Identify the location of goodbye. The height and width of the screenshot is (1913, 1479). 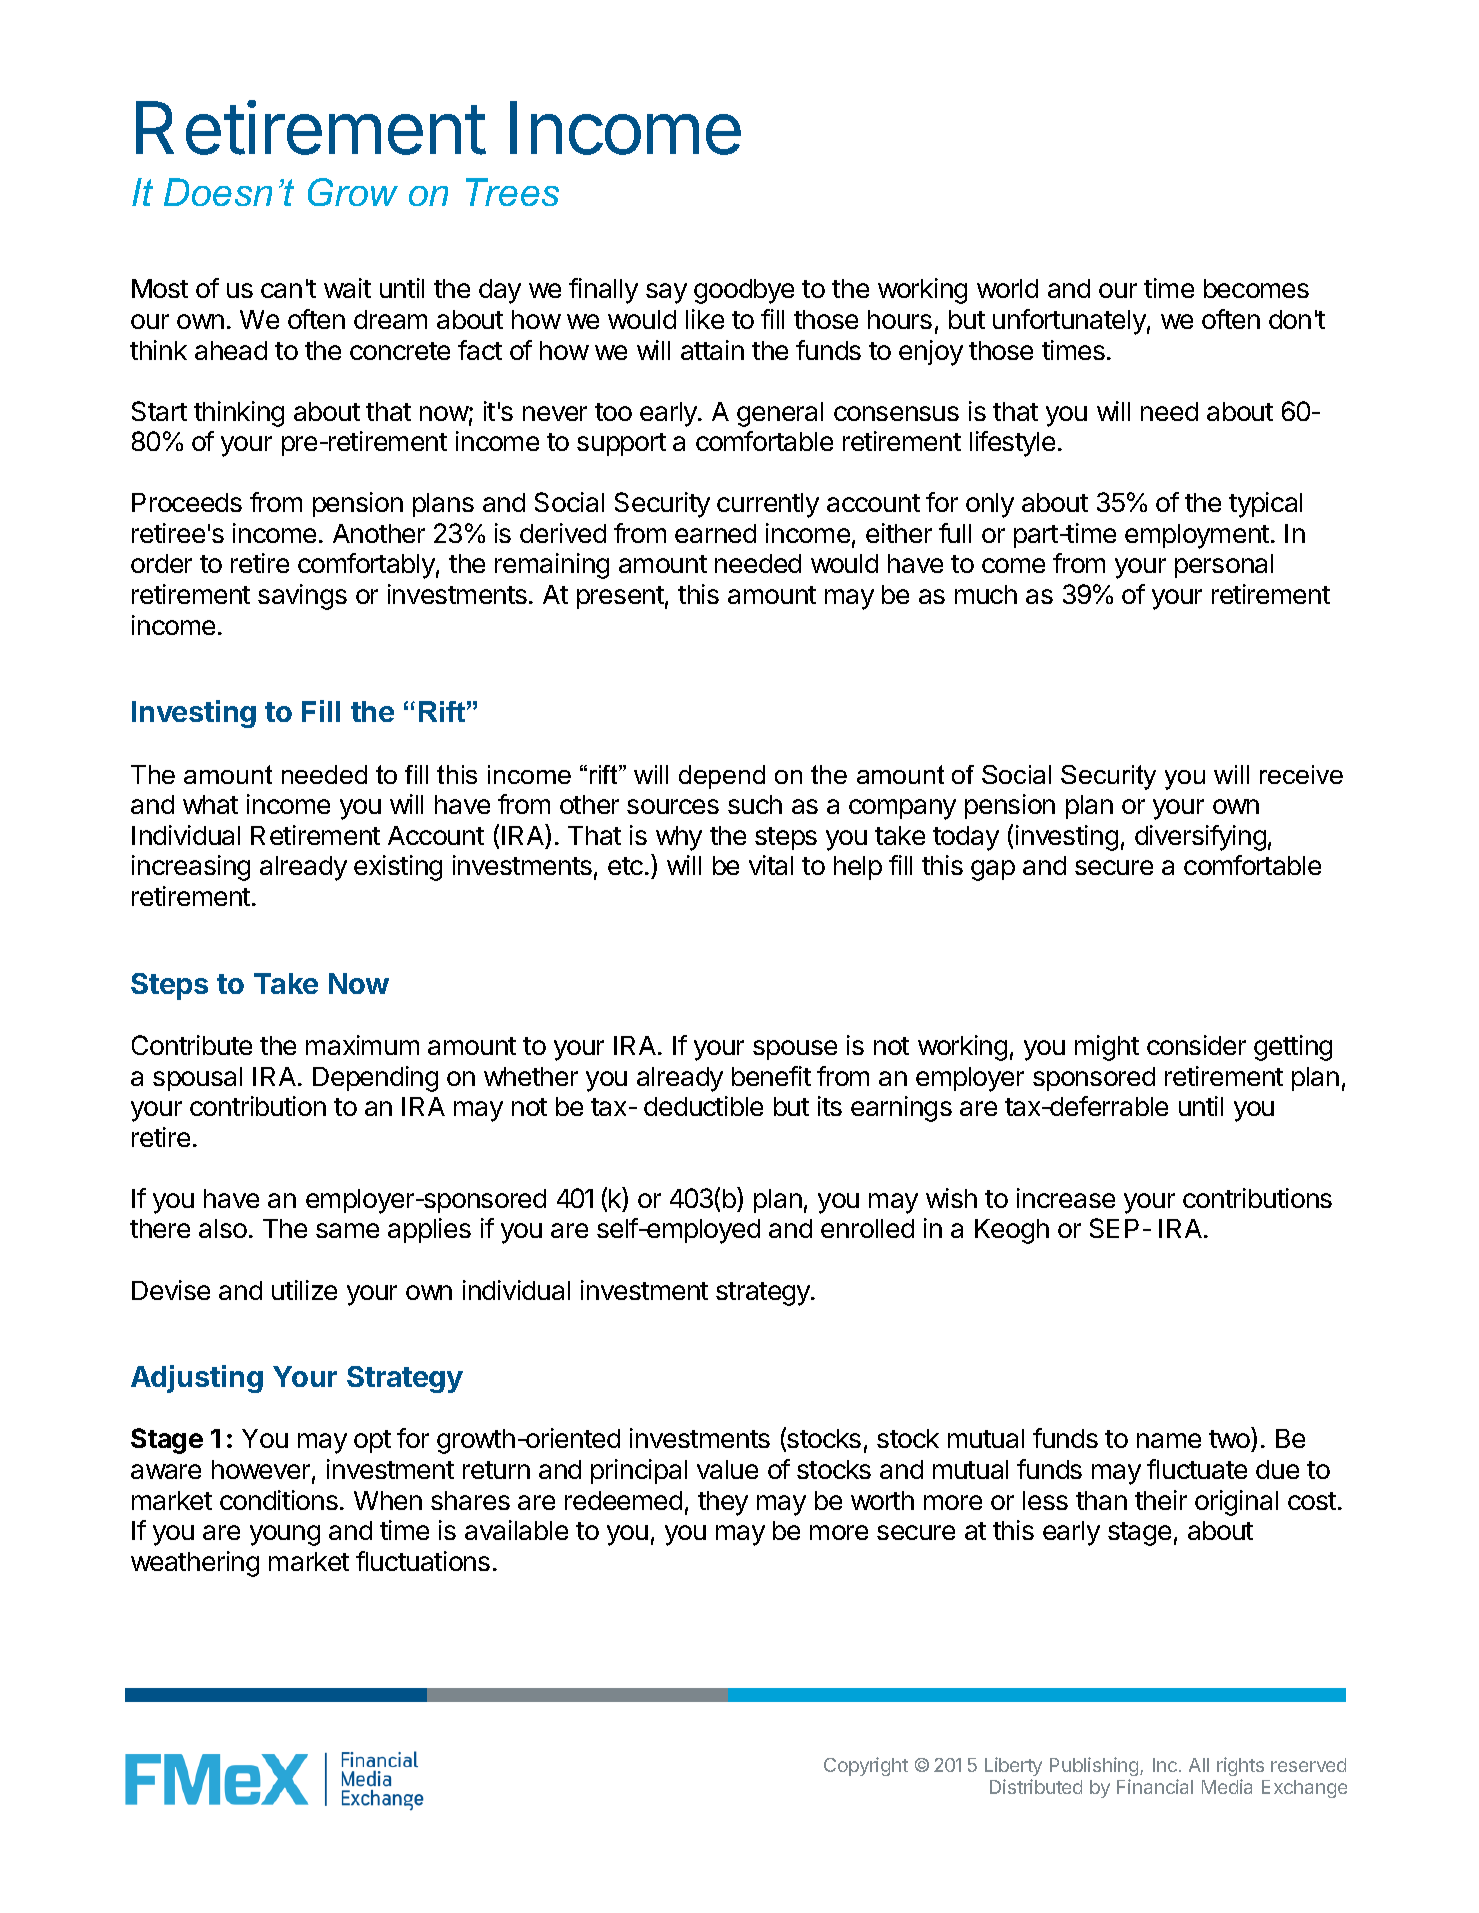
(744, 291).
